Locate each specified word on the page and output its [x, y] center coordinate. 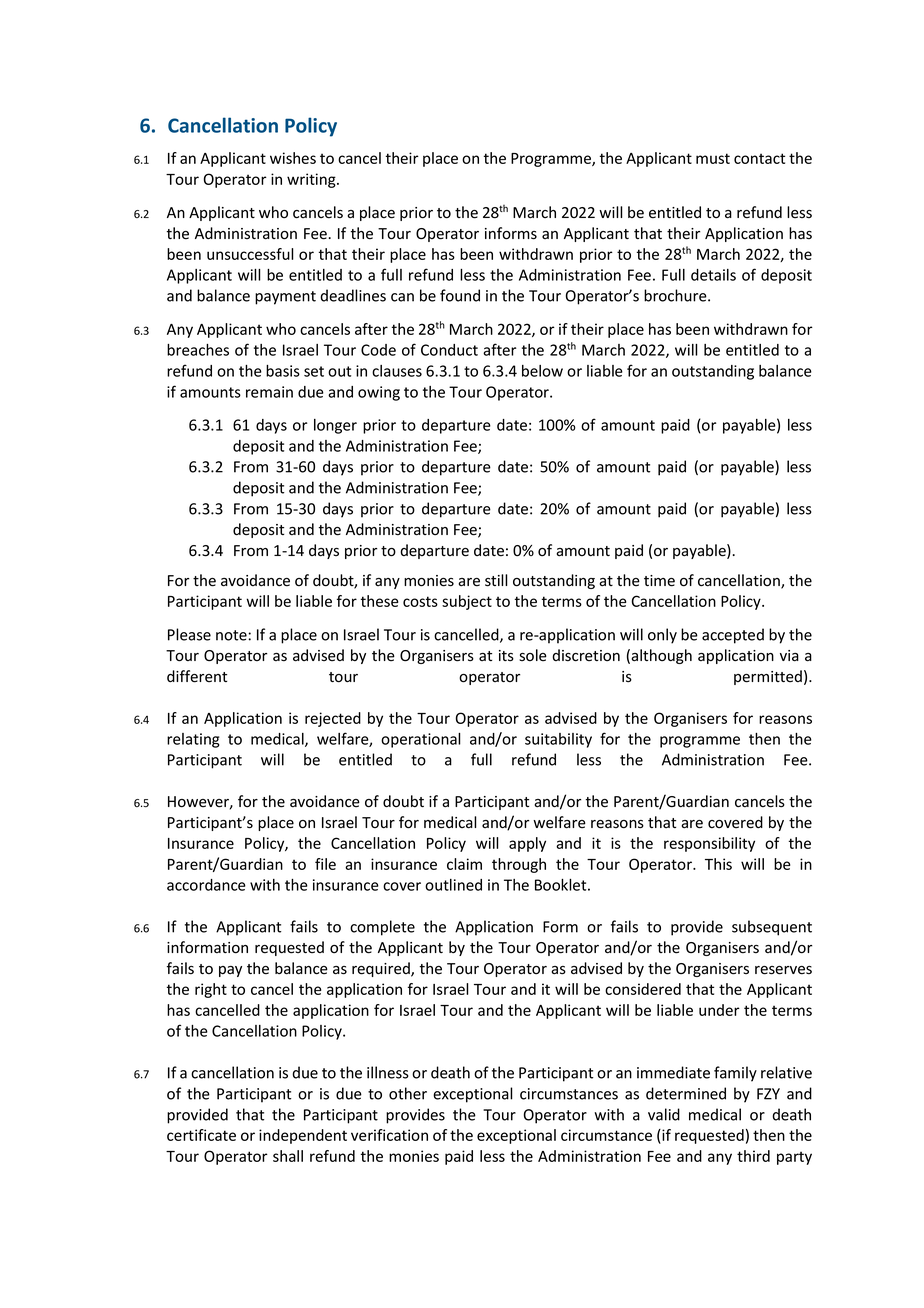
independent [303, 1136]
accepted [733, 636]
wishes [293, 158]
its [506, 656]
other [408, 1093]
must [713, 158]
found [460, 295]
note [231, 635]
